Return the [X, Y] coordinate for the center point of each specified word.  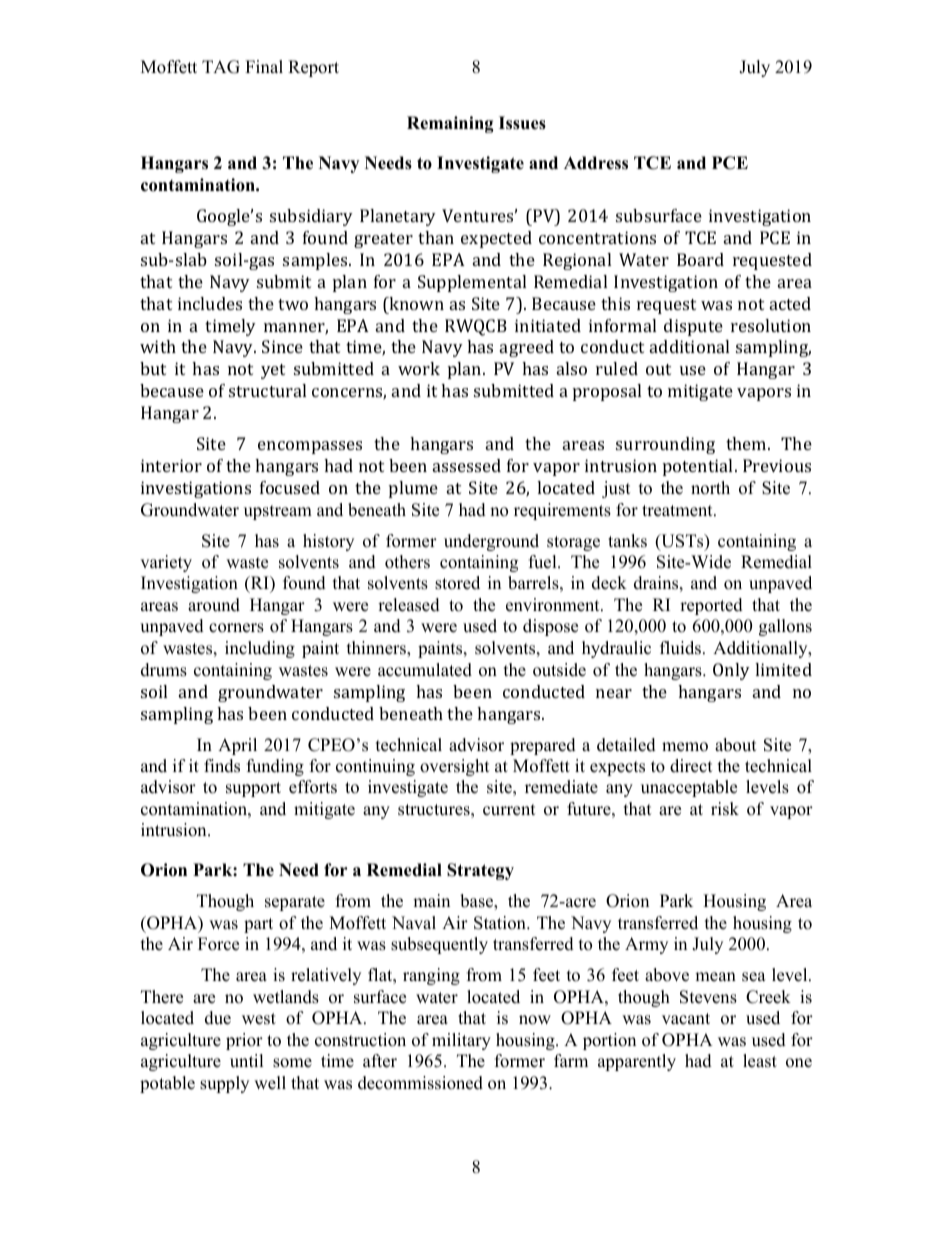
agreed [527, 348]
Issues [522, 123]
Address [596, 163]
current [509, 810]
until [247, 1061]
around [214, 605]
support [253, 789]
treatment [678, 511]
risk [725, 809]
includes [210, 303]
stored [457, 583]
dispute [693, 327]
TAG [221, 67]
